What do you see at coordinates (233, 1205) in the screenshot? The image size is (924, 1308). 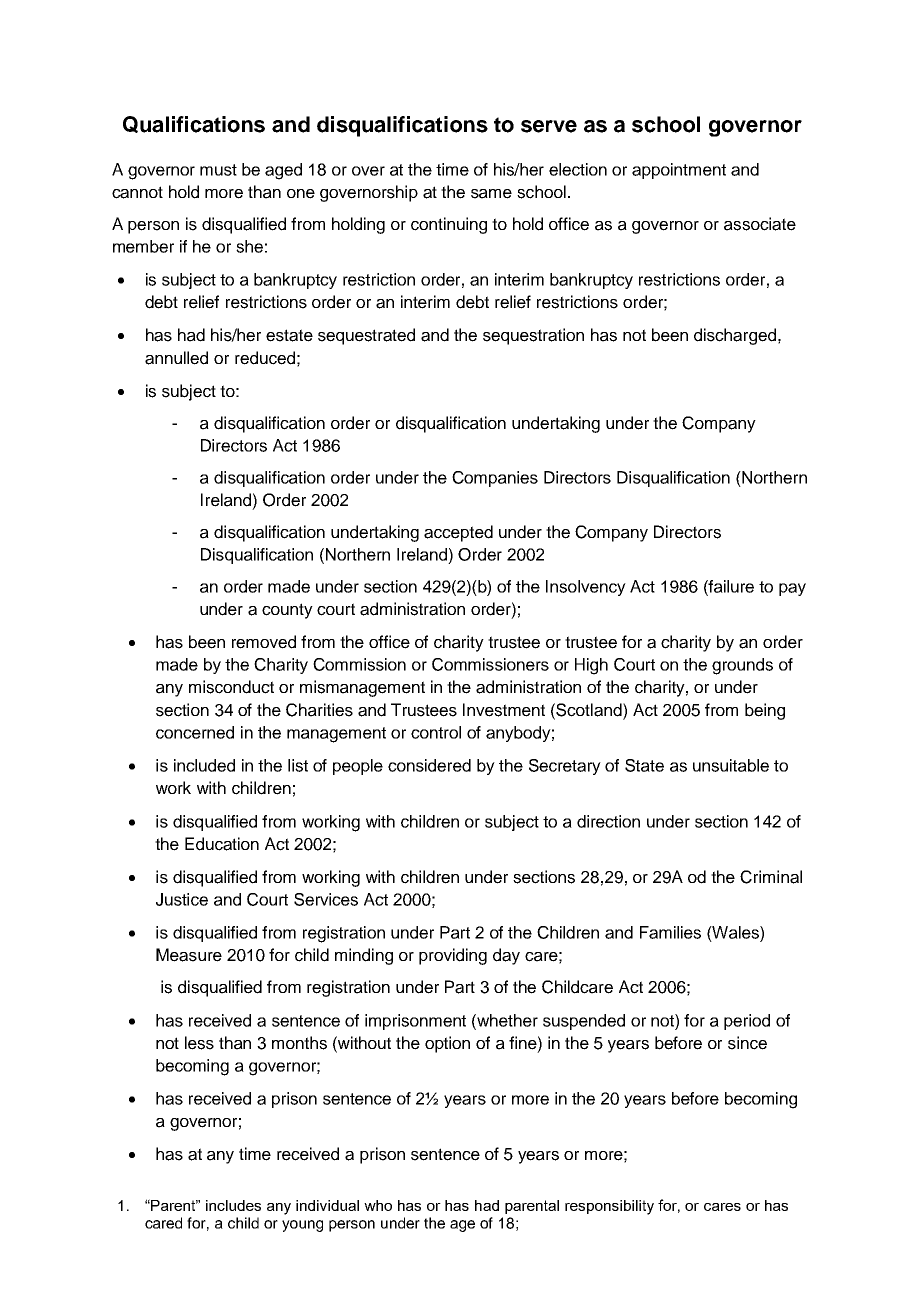 I see `includes` at bounding box center [233, 1205].
